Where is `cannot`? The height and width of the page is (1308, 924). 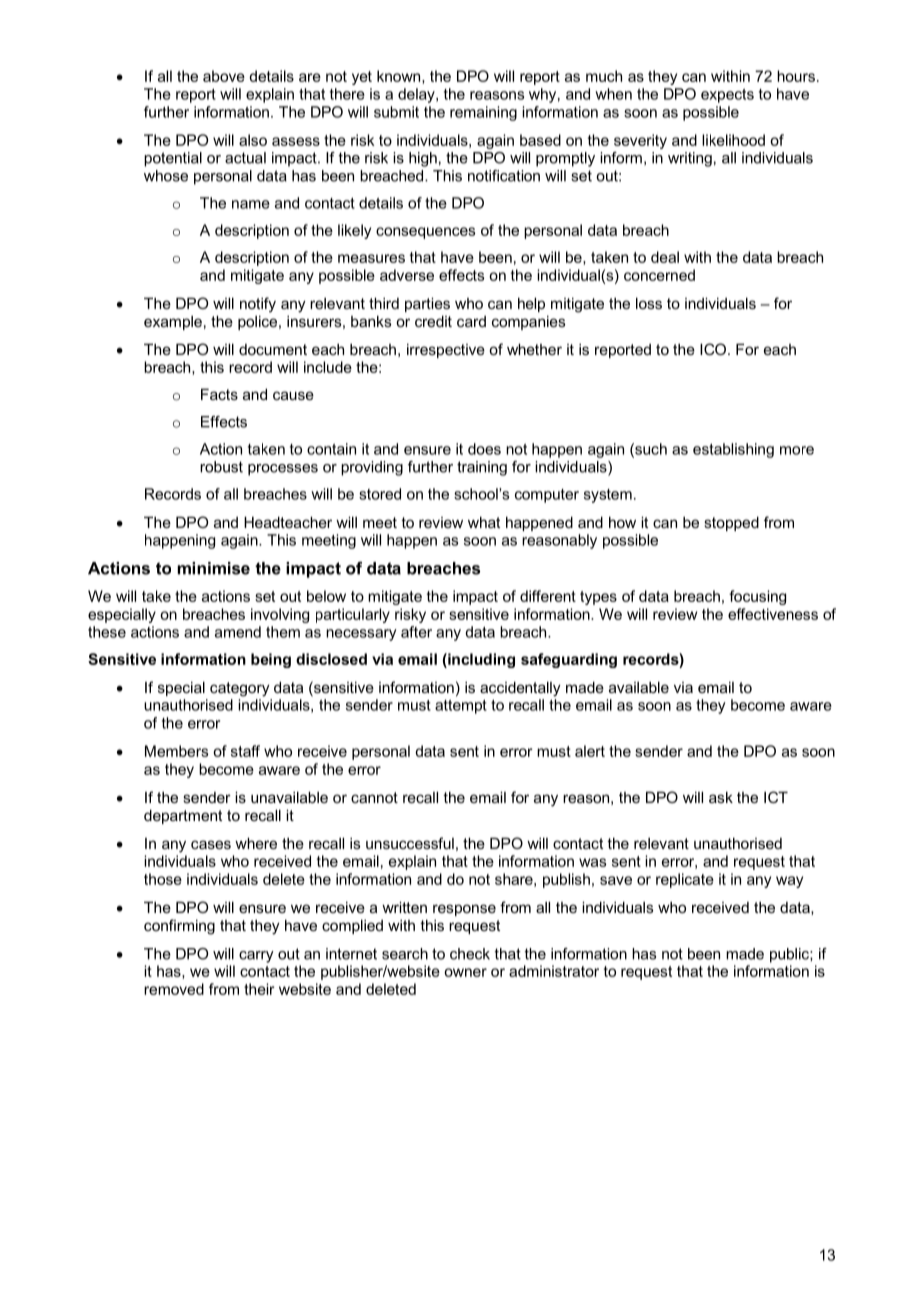 cannot is located at coordinates (374, 797).
